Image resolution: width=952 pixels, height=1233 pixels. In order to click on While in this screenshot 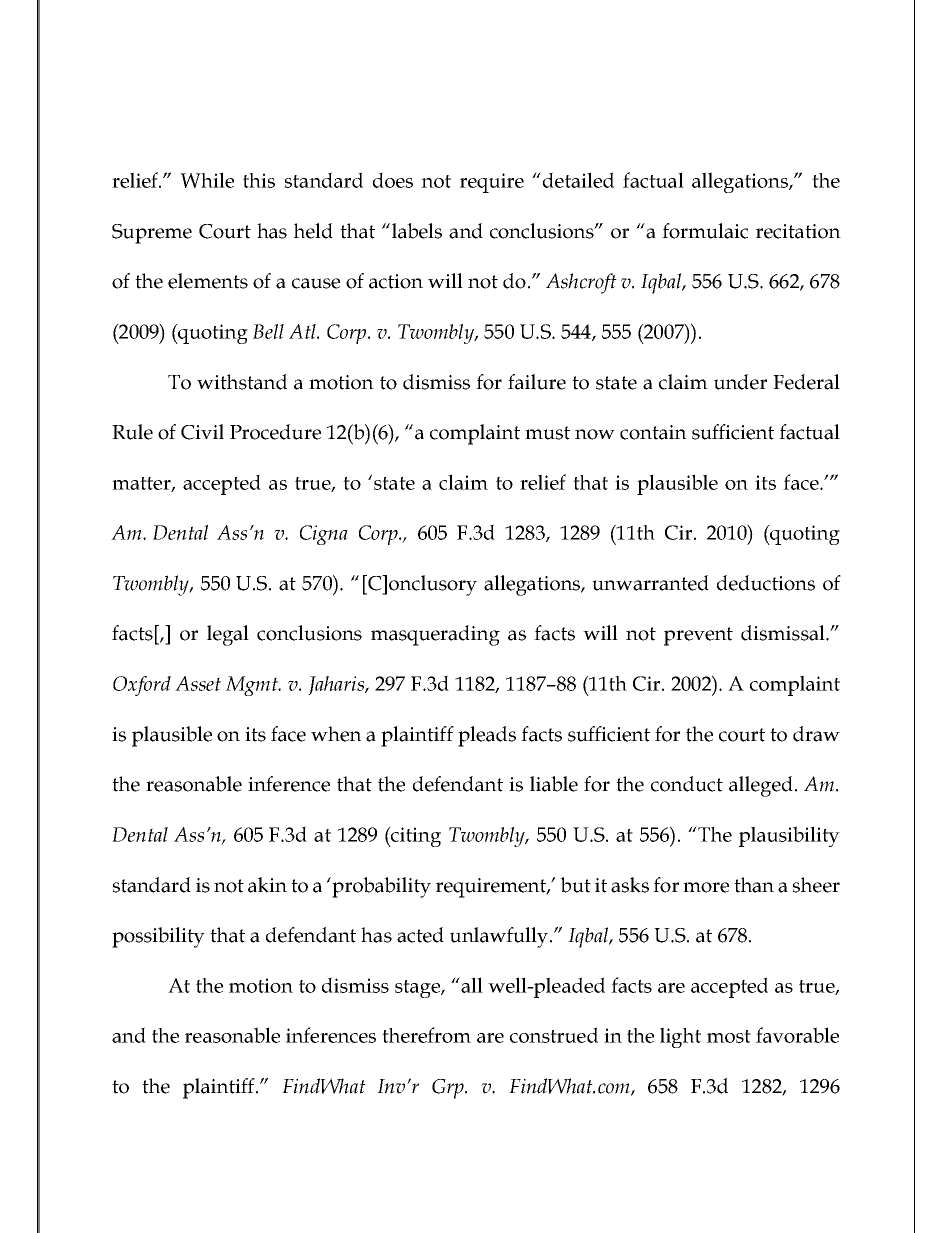, I will do `click(207, 180)`.
